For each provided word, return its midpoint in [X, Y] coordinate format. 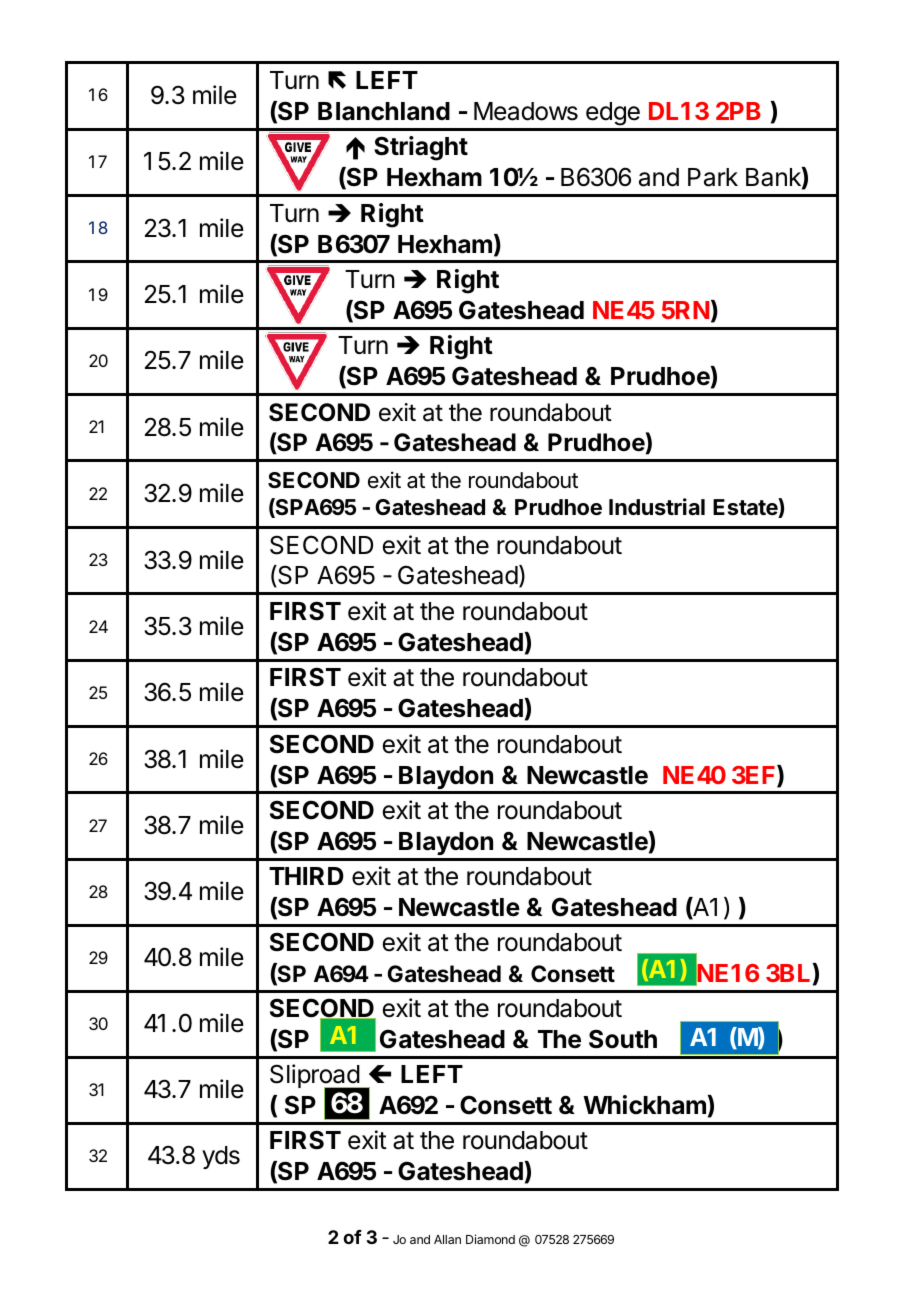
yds [221, 1157]
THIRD [306, 876]
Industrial [657, 507]
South [623, 1039]
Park [713, 177]
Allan [447, 1239]
